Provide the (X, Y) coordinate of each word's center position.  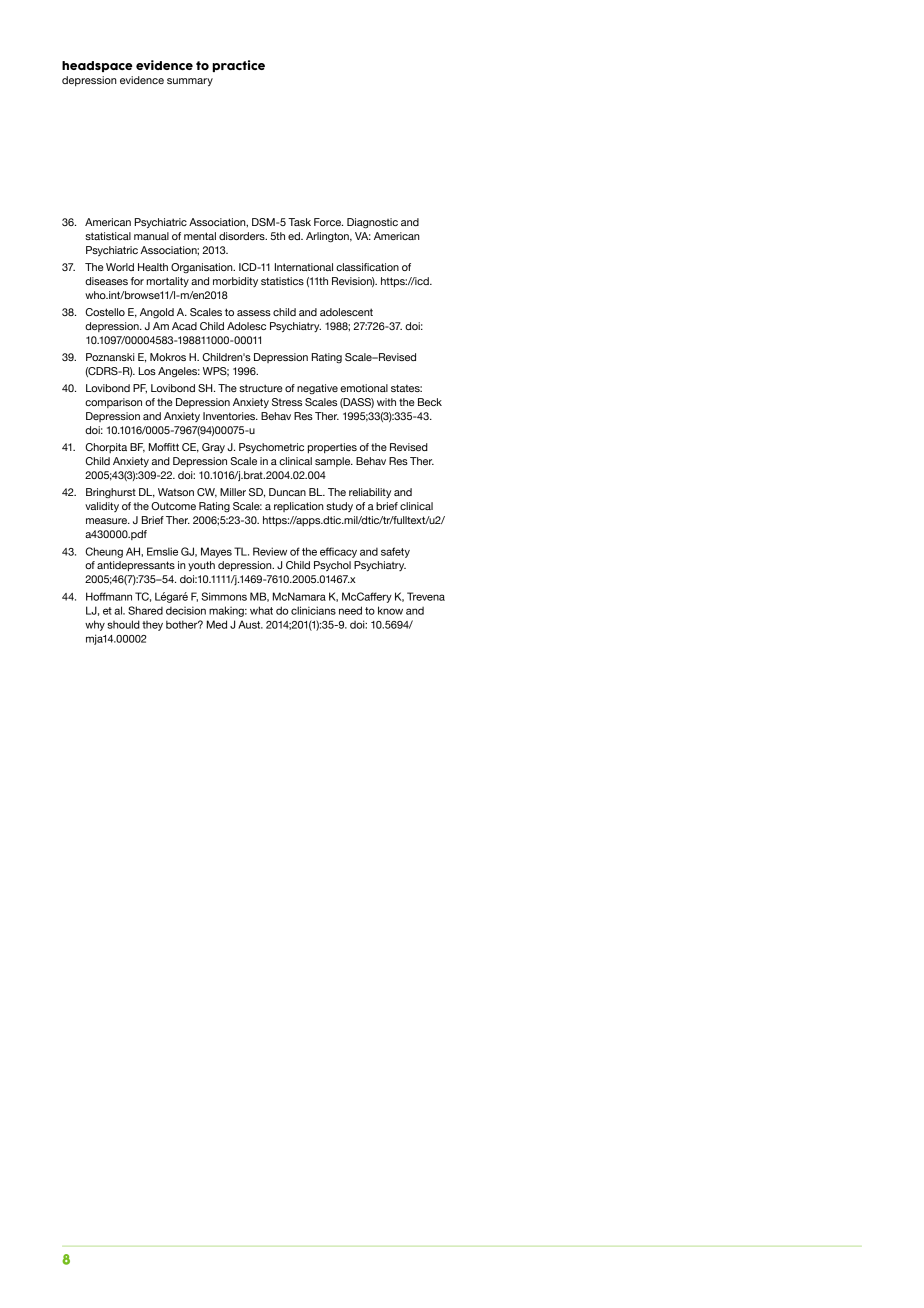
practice (238, 66)
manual (151, 236)
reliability (370, 493)
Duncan (287, 492)
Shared (145, 610)
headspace (97, 66)
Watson (176, 492)
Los (147, 371)
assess (254, 313)
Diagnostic (372, 223)
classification (367, 267)
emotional (364, 388)
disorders (243, 236)
